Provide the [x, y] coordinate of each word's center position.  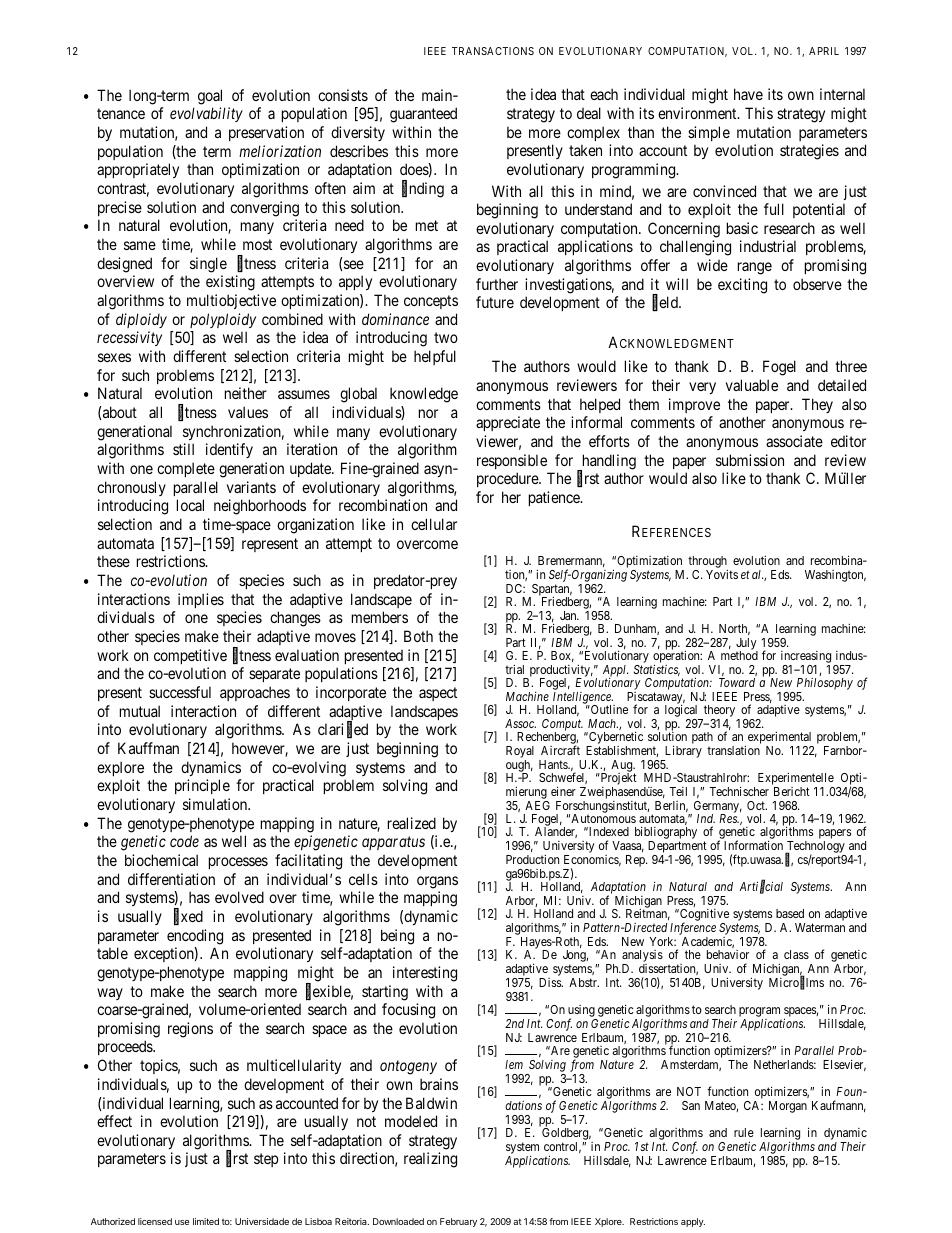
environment [698, 113]
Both [418, 636]
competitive [190, 656]
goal [210, 97]
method [739, 655]
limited [206, 1221]
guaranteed [423, 115]
